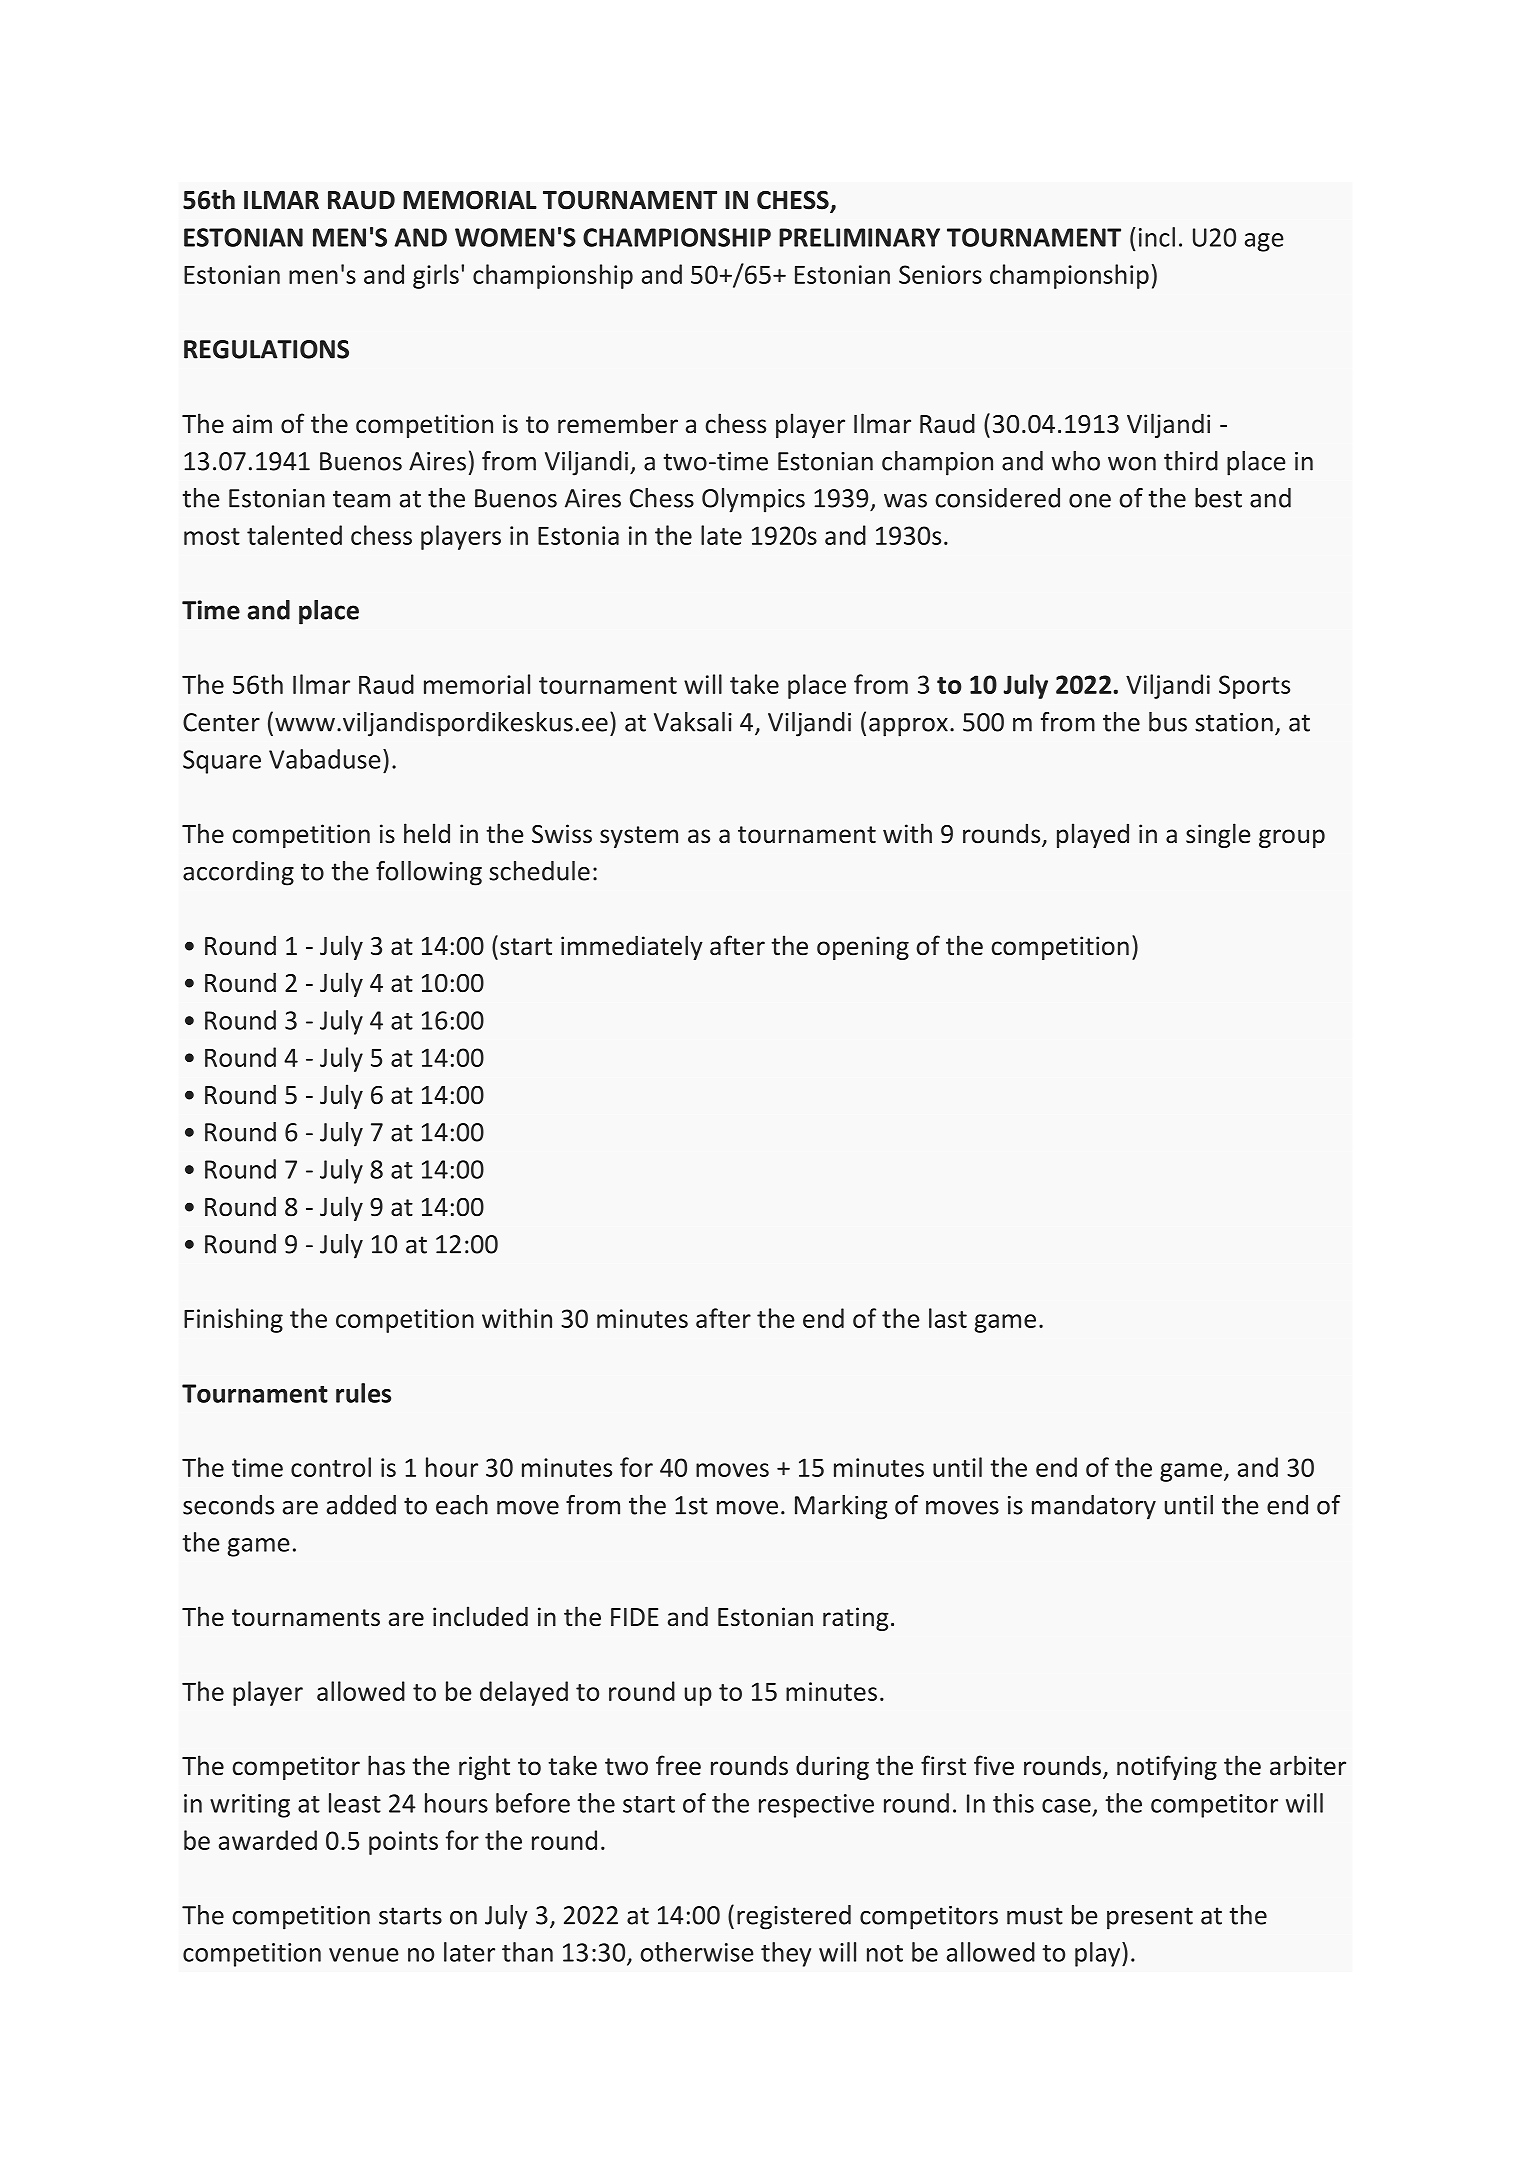 This screenshot has height=2166, width=1531. What do you see at coordinates (859, 237) in the screenshot?
I see `PRELIMINARY` at bounding box center [859, 237].
